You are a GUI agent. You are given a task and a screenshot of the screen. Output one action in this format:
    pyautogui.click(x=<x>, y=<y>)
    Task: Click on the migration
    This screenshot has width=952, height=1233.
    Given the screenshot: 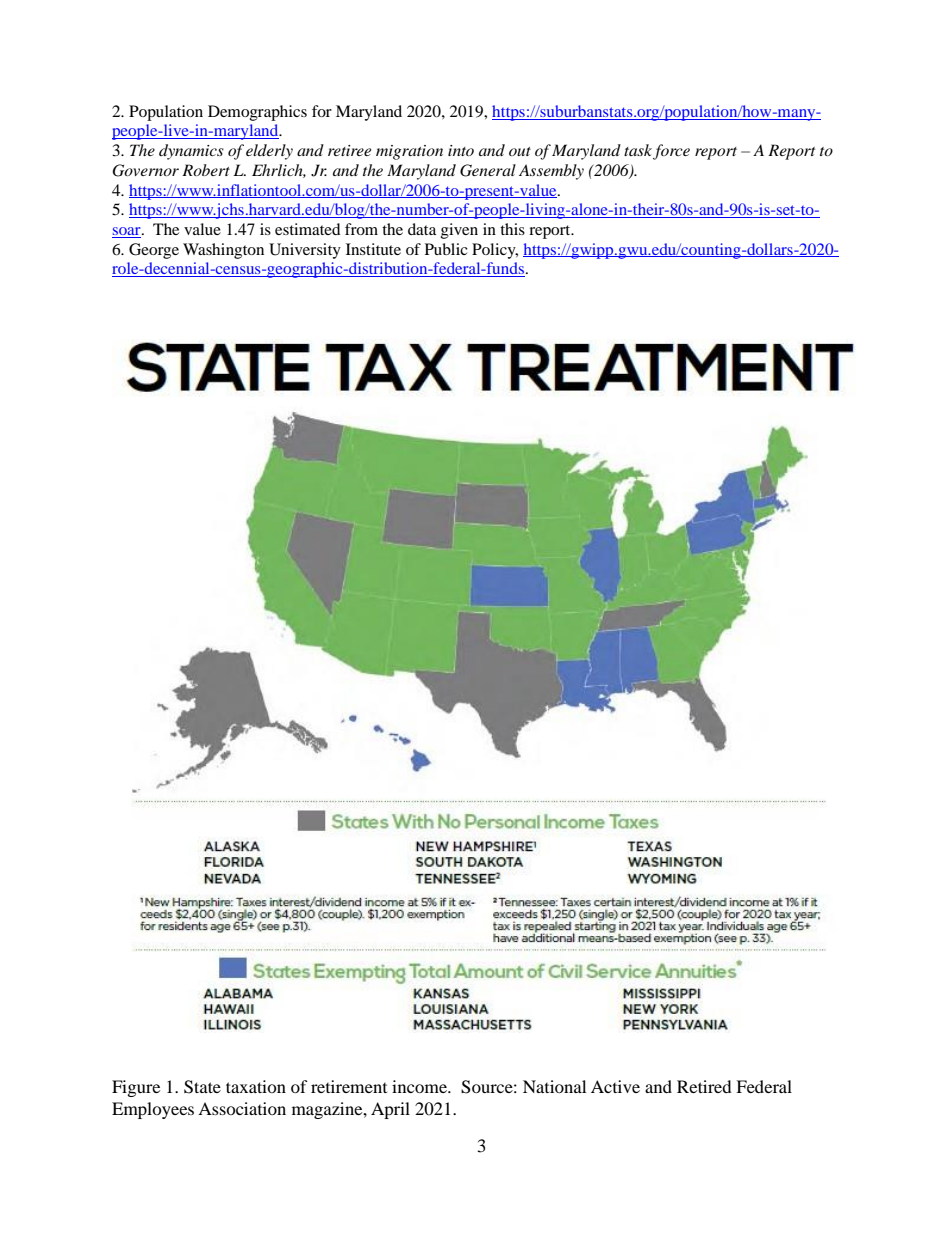 What is the action you would take?
    pyautogui.click(x=409, y=152)
